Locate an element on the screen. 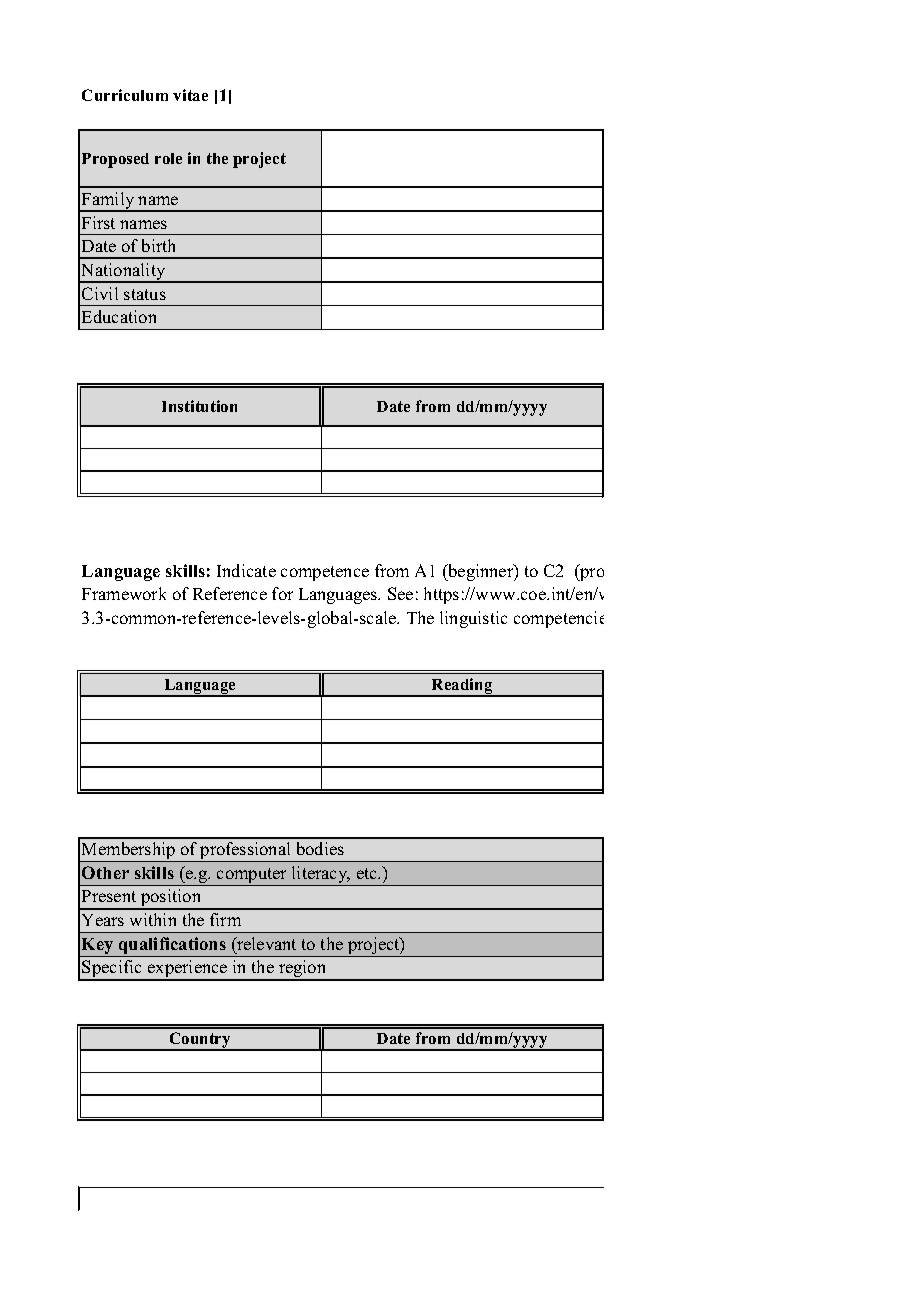  Reading is located at coordinates (462, 687).
